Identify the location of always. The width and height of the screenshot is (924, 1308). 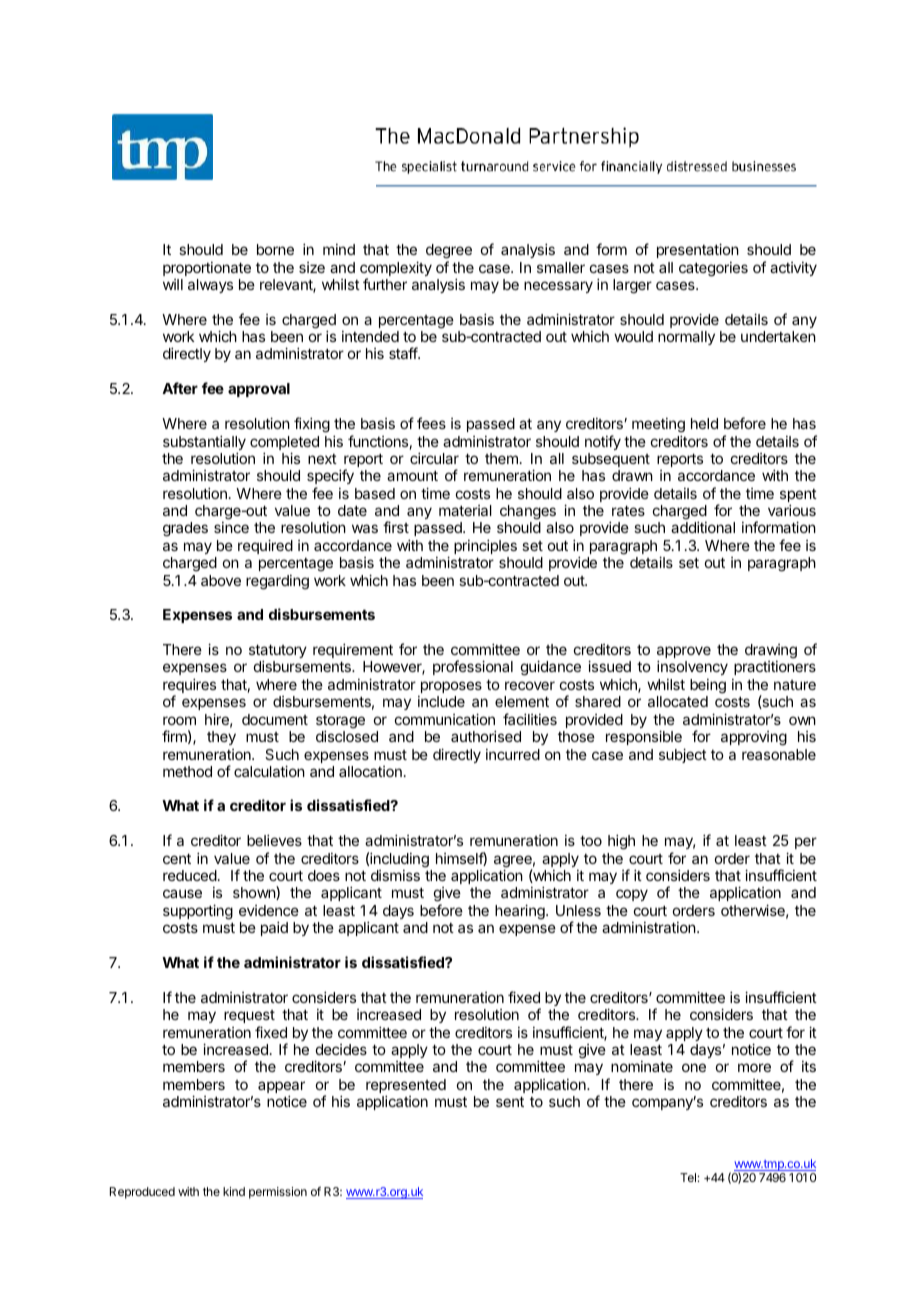
(210, 286).
